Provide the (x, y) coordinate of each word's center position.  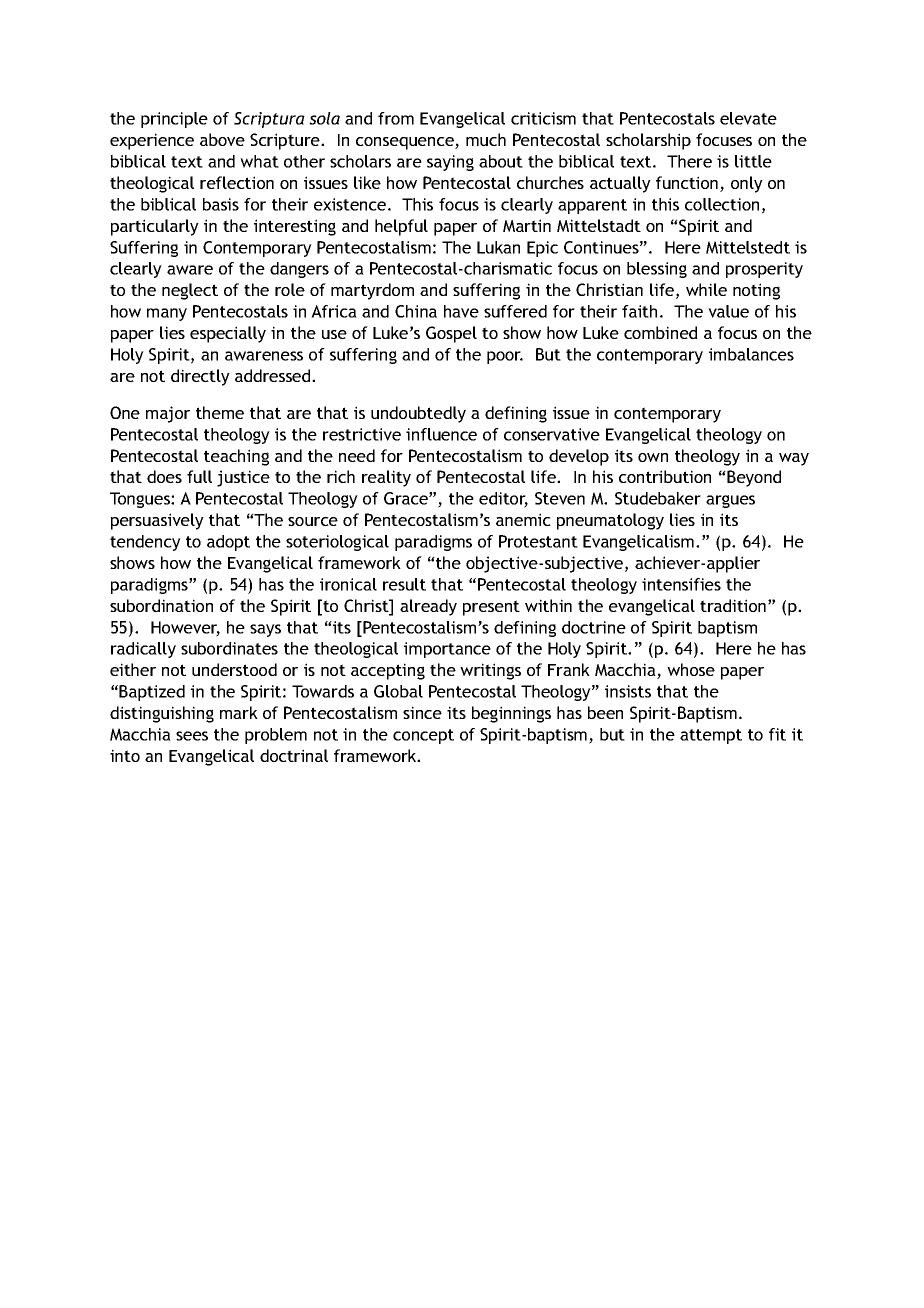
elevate (748, 118)
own (653, 457)
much (486, 139)
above (222, 139)
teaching (236, 457)
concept (423, 736)
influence (441, 434)
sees (192, 736)
